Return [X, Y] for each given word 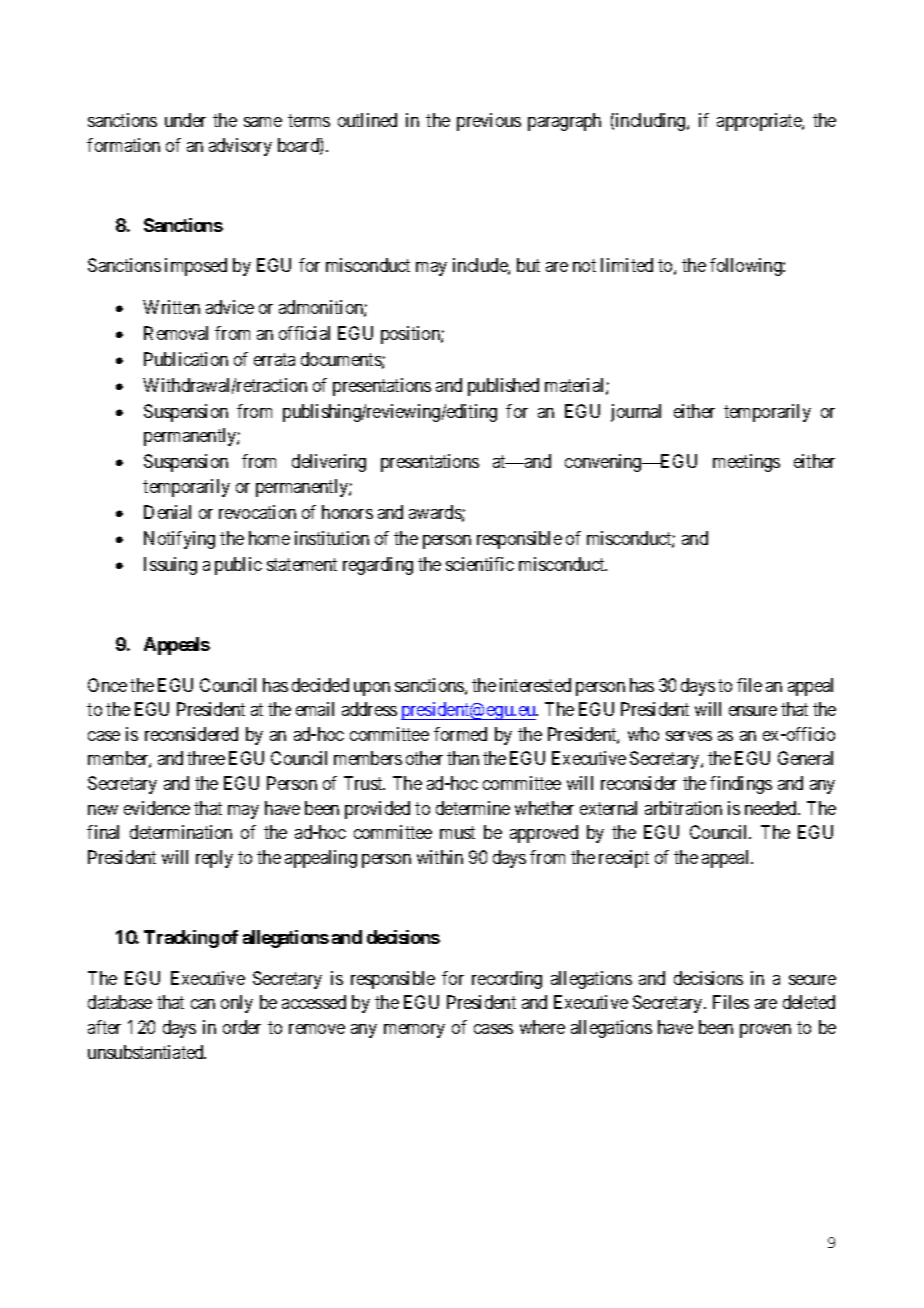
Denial [167, 512]
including [652, 122]
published [503, 387]
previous [489, 122]
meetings [746, 463]
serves [689, 736]
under [185, 120]
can [203, 1004]
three [206, 758]
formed [460, 734]
